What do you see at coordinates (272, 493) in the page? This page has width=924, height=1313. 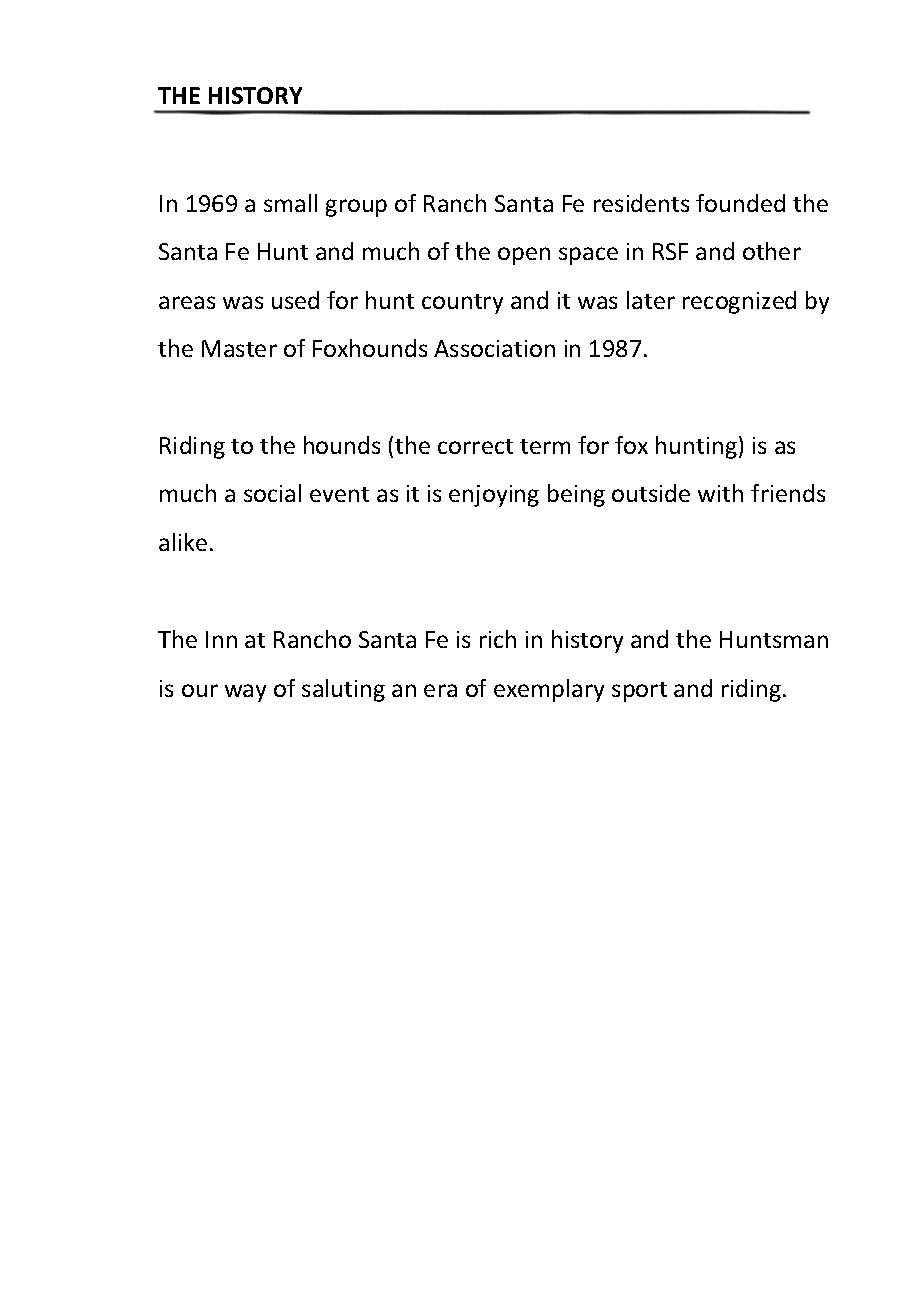 I see `social` at bounding box center [272, 493].
